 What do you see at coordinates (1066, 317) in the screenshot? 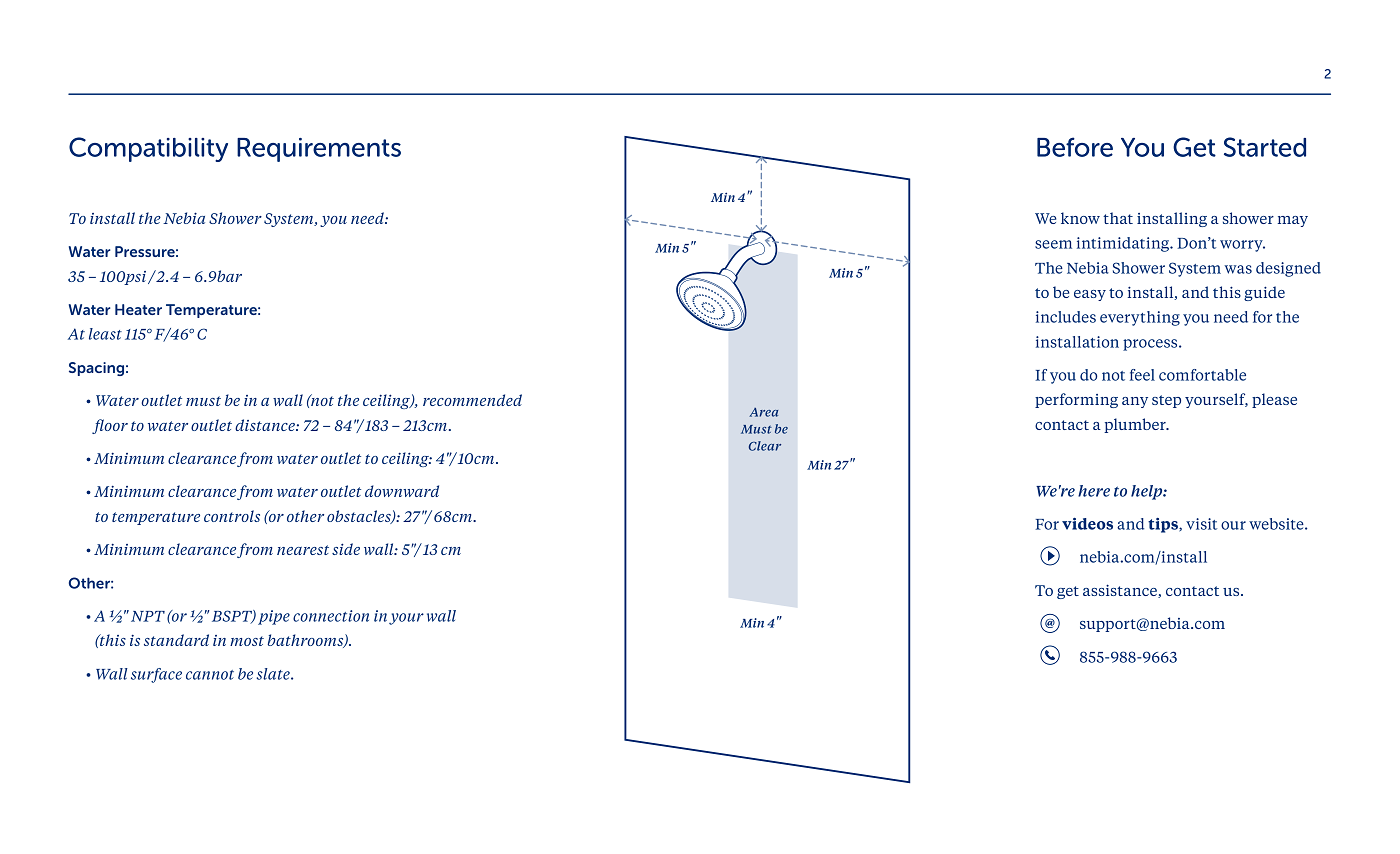
I see `includes` at bounding box center [1066, 317].
